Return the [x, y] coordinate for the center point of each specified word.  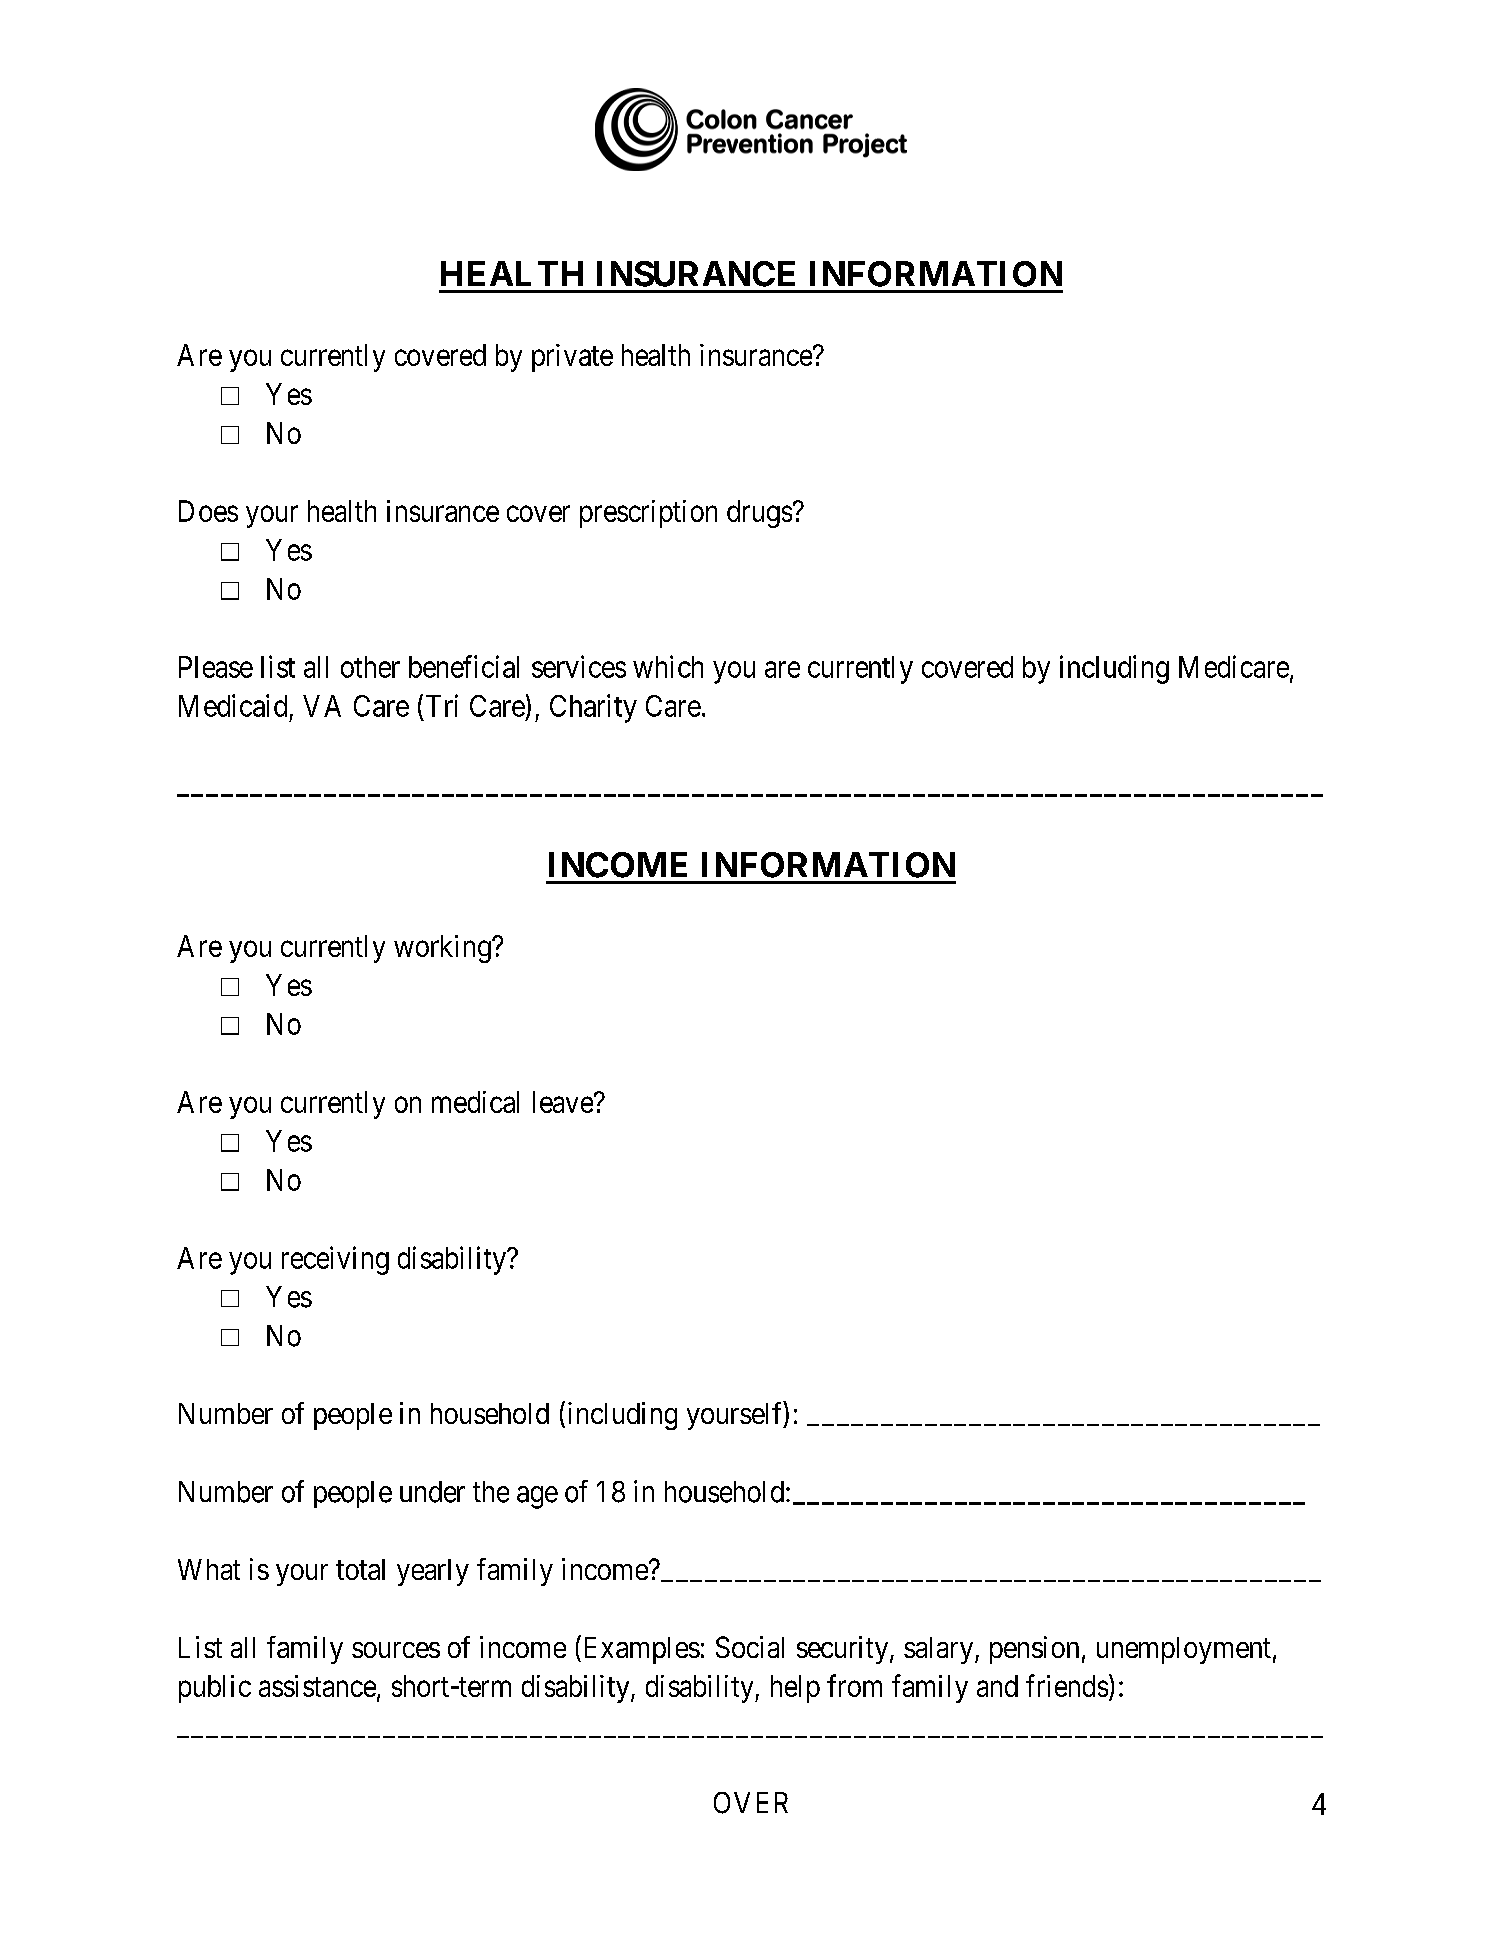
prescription [648, 514]
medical [475, 1102]
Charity [593, 708]
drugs [759, 514]
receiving [335, 1260]
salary [940, 1650]
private [572, 358]
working [443, 949]
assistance [317, 1686]
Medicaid [233, 705]
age [537, 1497]
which [668, 666]
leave [563, 1102]
